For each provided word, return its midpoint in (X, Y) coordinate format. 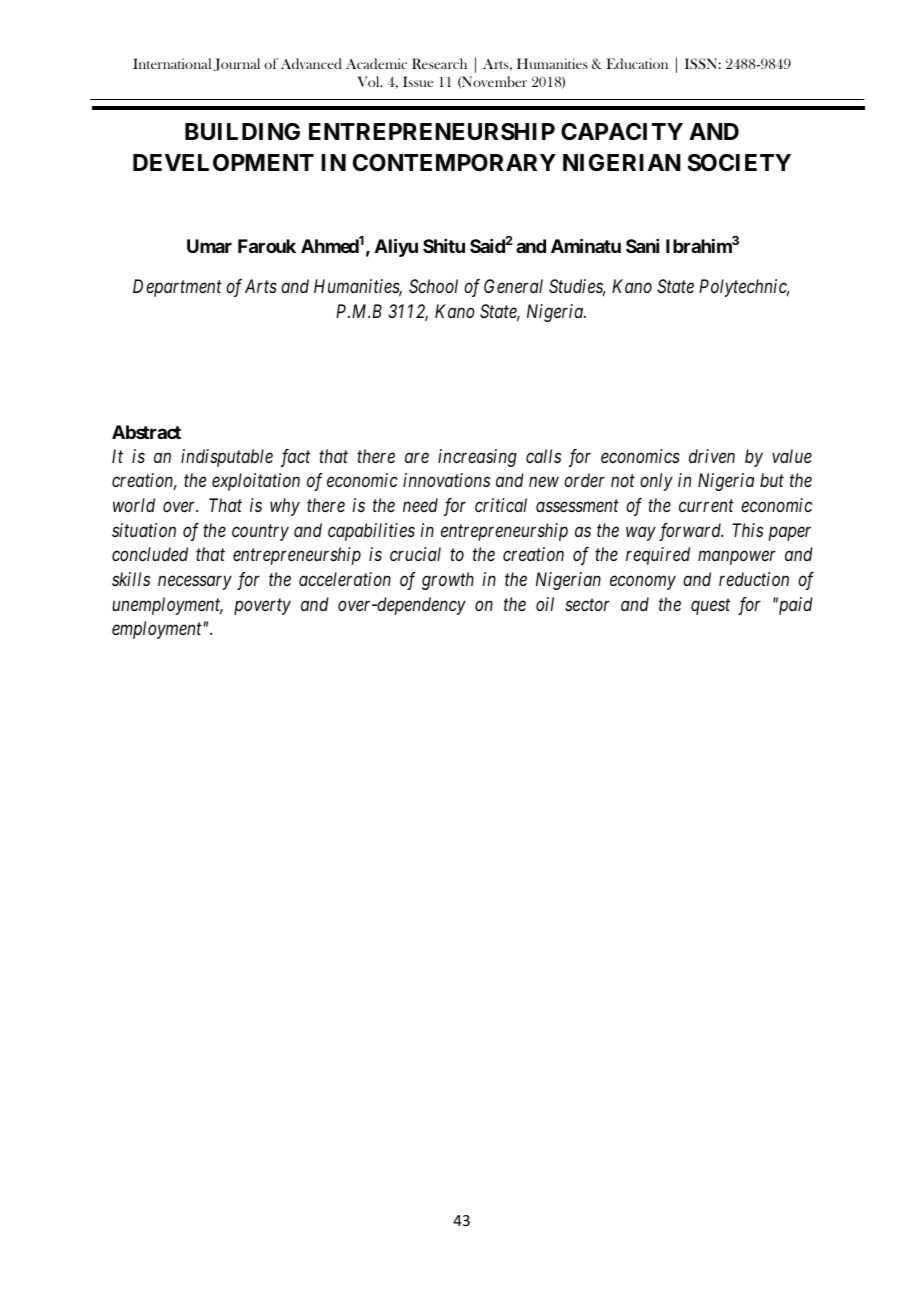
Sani (642, 246)
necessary (195, 583)
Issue (418, 81)
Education (637, 63)
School (433, 286)
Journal (237, 64)
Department (177, 288)
